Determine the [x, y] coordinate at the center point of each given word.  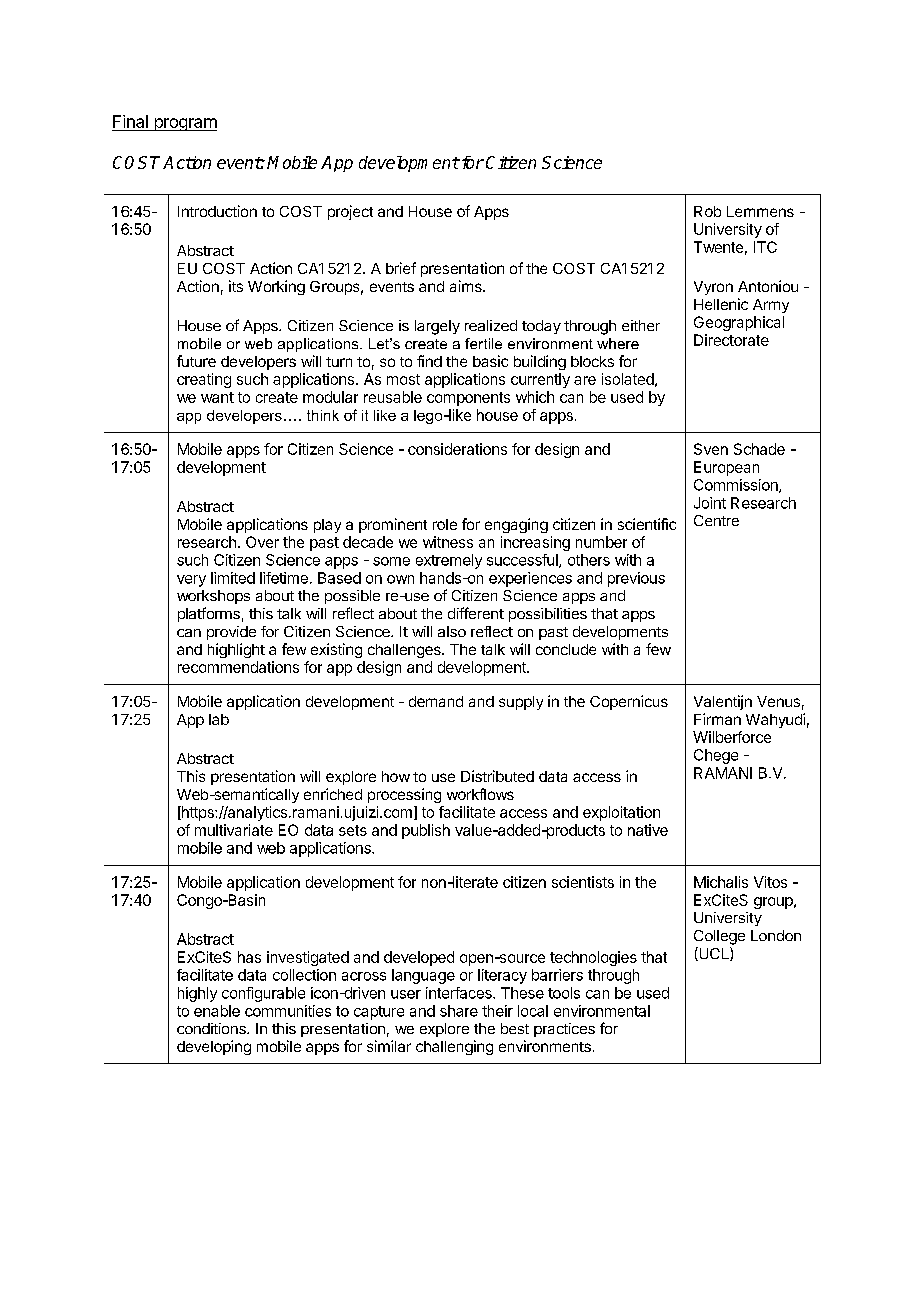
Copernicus [629, 702]
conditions [212, 1028]
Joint [710, 503]
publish [426, 831]
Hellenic [721, 304]
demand [436, 701]
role [445, 524]
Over [262, 542]
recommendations [238, 667]
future [196, 361]
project [350, 212]
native [648, 830]
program [184, 124]
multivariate [234, 830]
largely [437, 327]
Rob [707, 211]
